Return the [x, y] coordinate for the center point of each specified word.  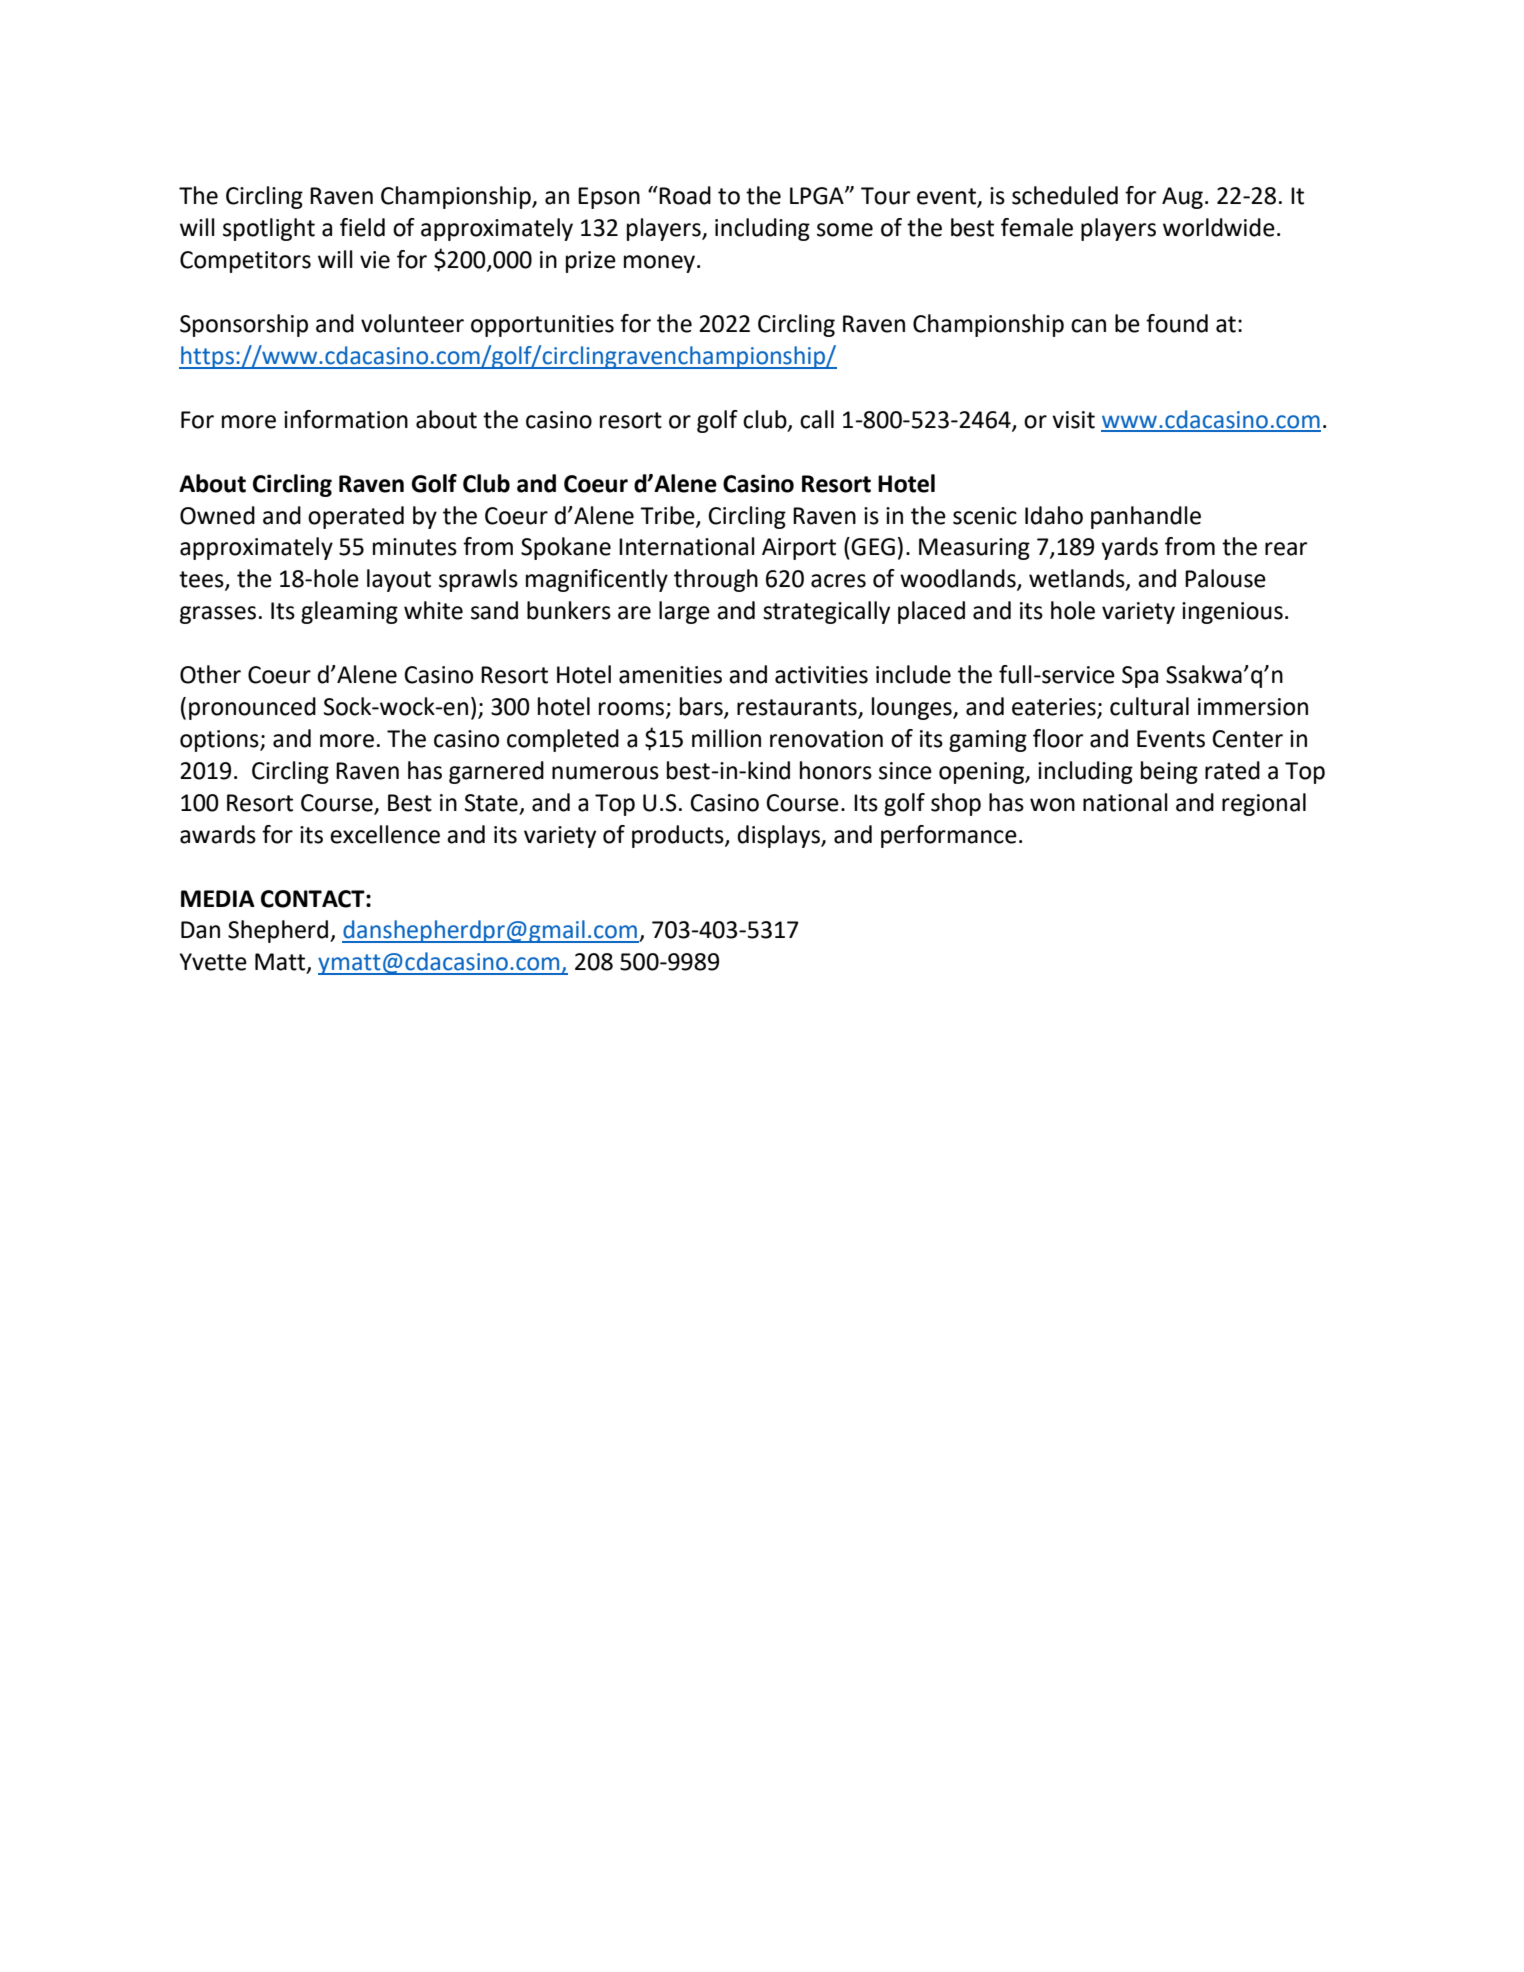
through [716, 580]
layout [399, 580]
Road [685, 195]
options [220, 741]
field [362, 227]
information [346, 419]
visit [1073, 420]
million [726, 738]
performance [949, 836]
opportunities [542, 326]
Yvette [213, 962]
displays [779, 836]
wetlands [1078, 579]
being [1169, 772]
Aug [1182, 198]
